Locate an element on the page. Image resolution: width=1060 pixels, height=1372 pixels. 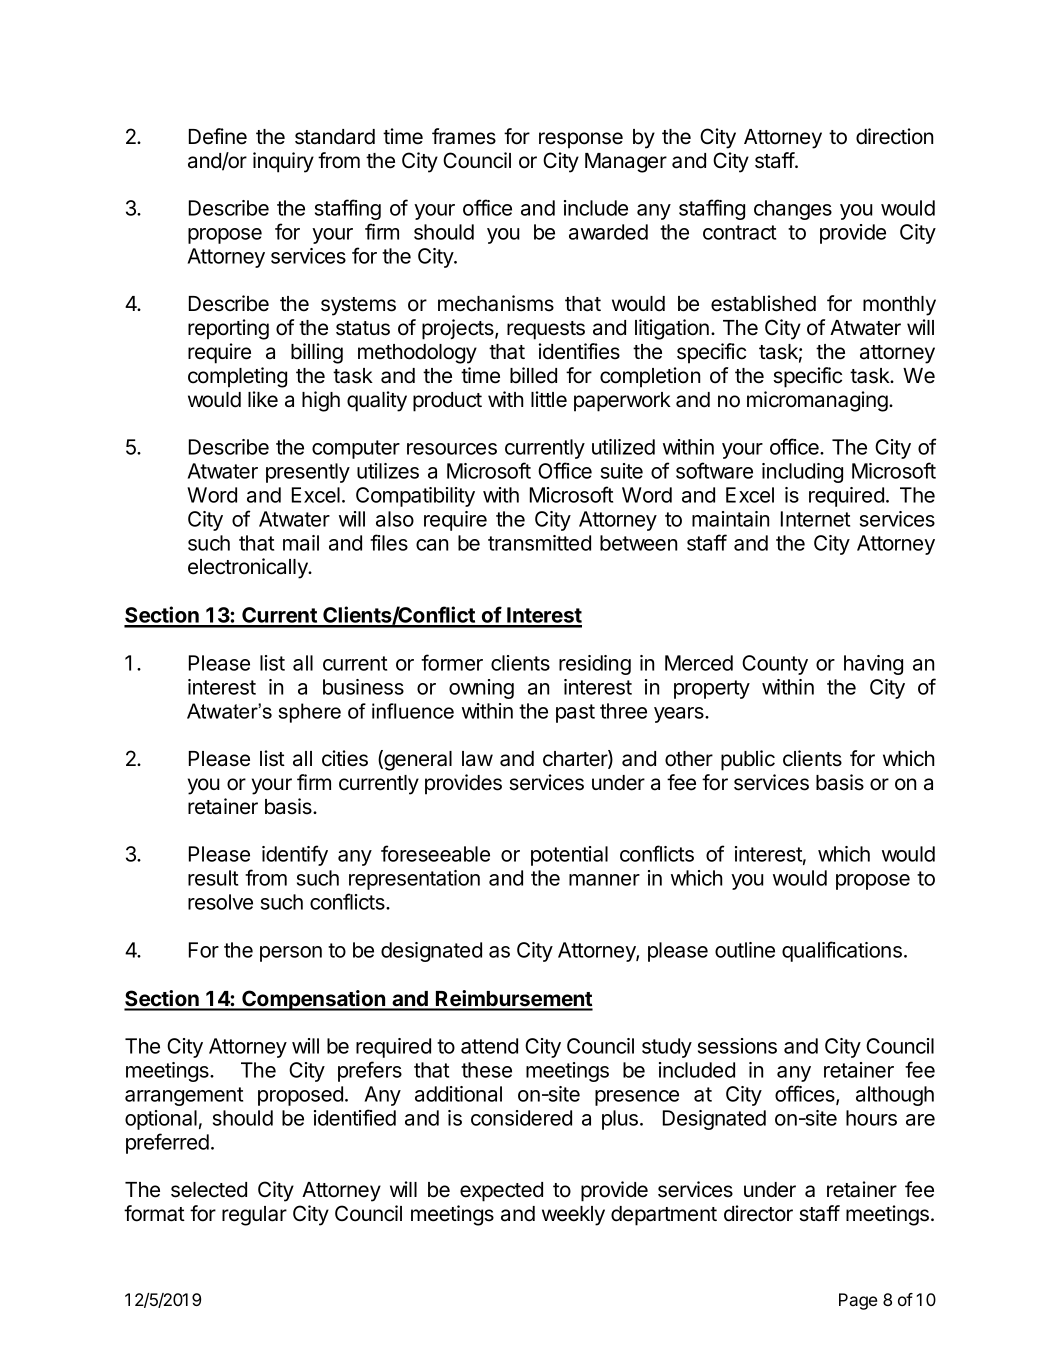
response is located at coordinates (581, 140).
